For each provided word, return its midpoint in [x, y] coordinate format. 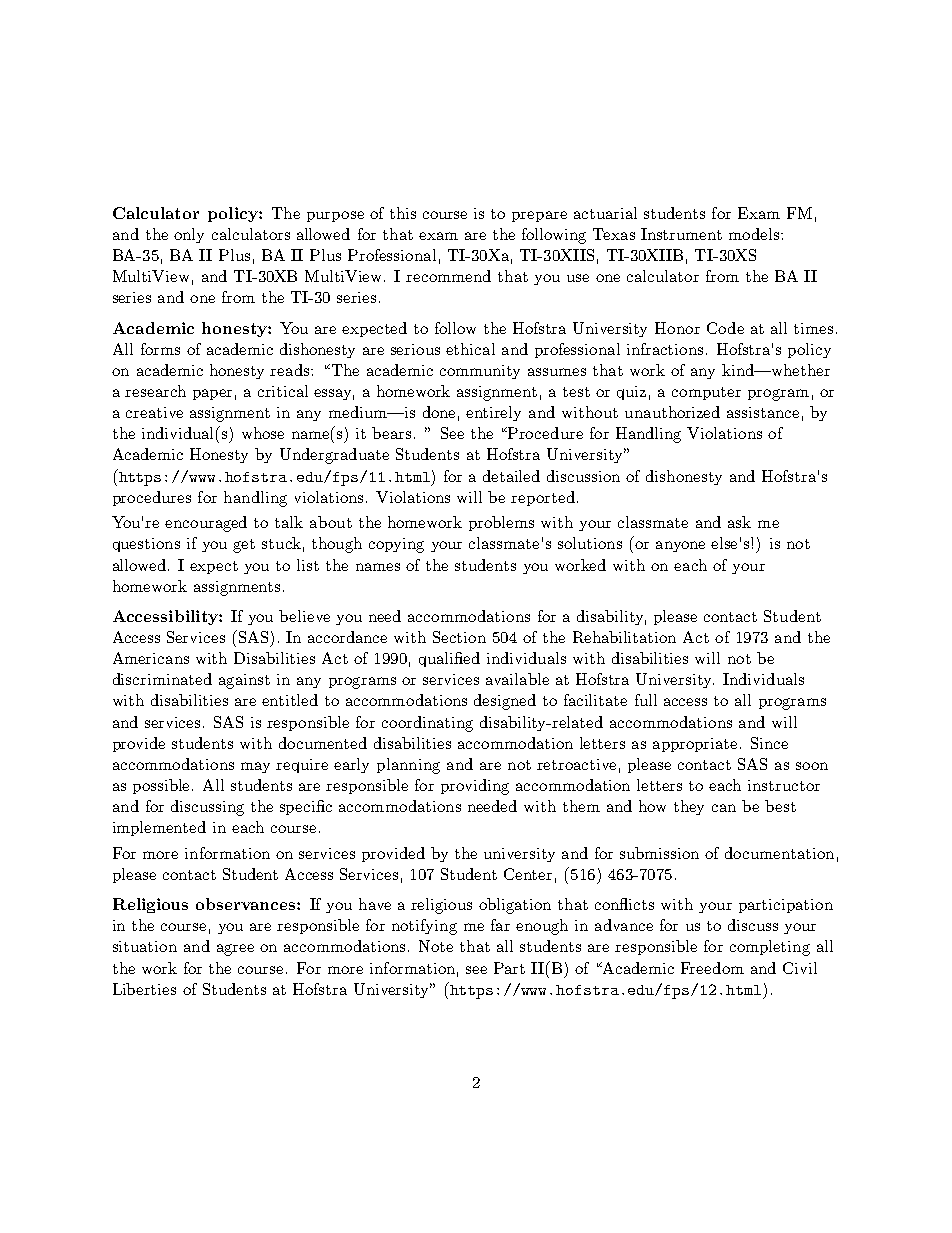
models [755, 234]
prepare [539, 216]
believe [304, 616]
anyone [680, 546]
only [189, 235]
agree [235, 950]
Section [459, 637]
